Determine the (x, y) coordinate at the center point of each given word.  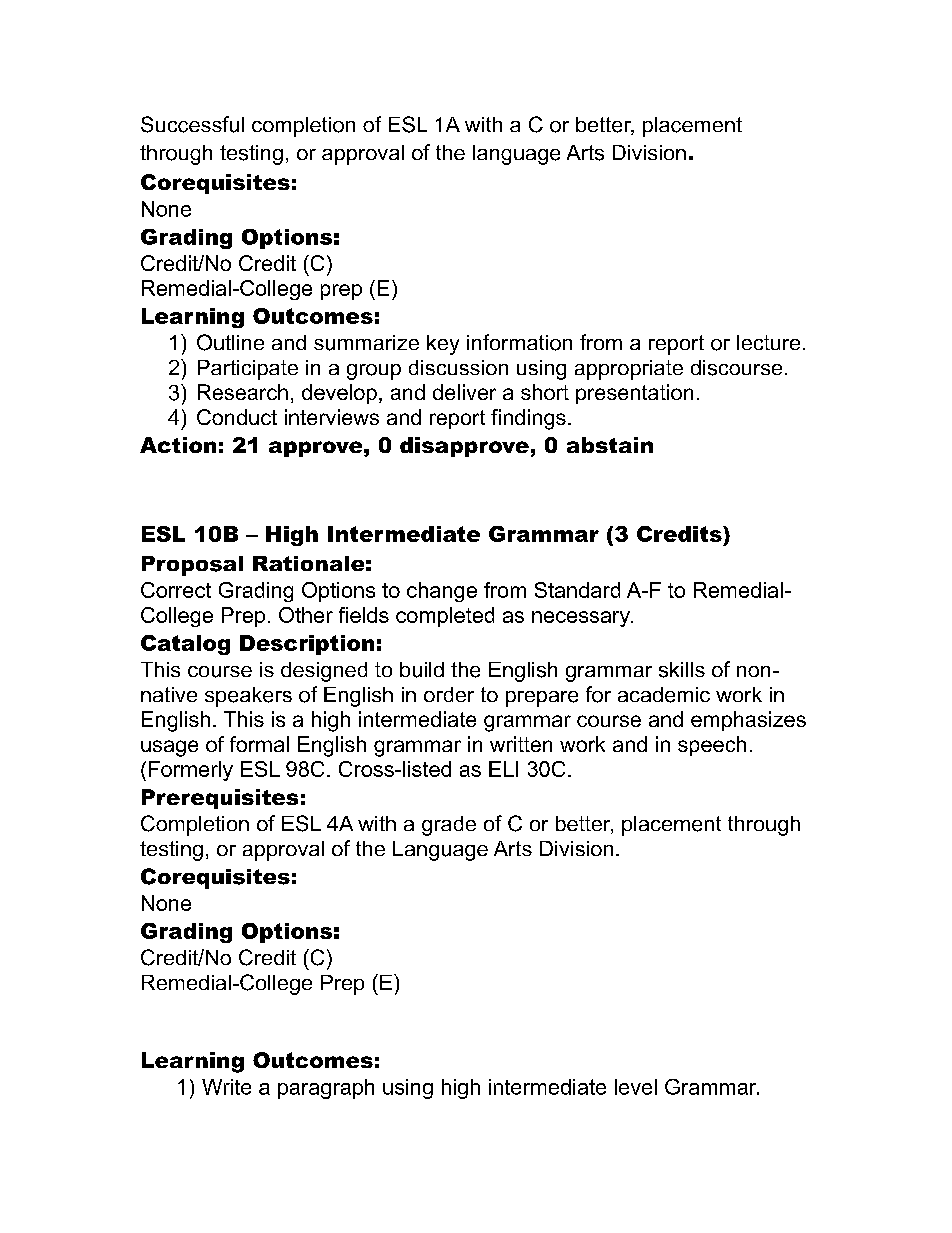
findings (528, 419)
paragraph (326, 1089)
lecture (768, 342)
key (443, 345)
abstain (610, 445)
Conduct (237, 417)
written (521, 744)
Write (226, 1087)
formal (259, 744)
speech (712, 746)
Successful (192, 124)
